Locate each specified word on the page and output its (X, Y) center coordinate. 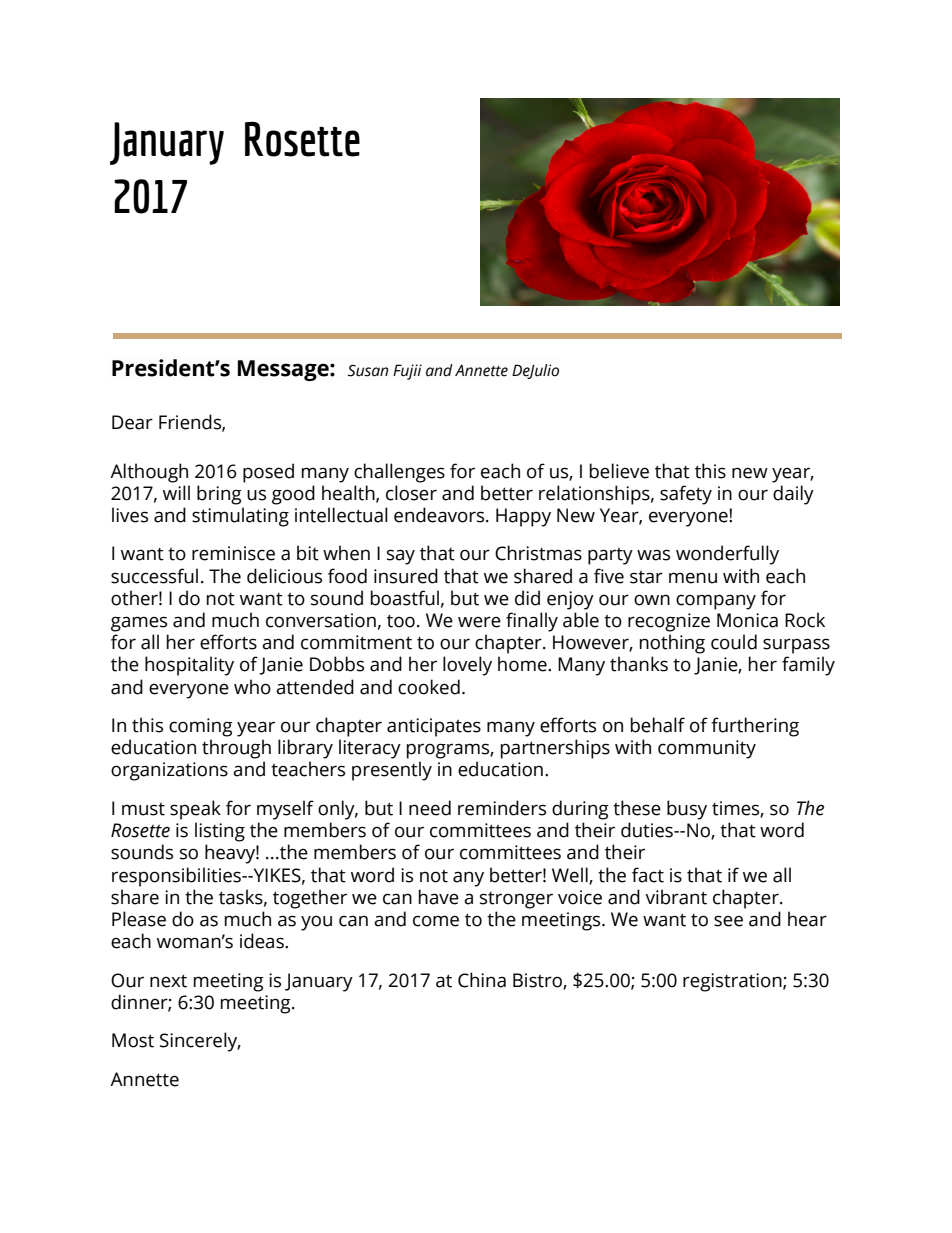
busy (687, 810)
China (482, 980)
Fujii (407, 372)
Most (133, 1040)
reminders (502, 808)
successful (154, 576)
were (479, 622)
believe (619, 471)
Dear (132, 422)
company (716, 602)
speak (195, 810)
